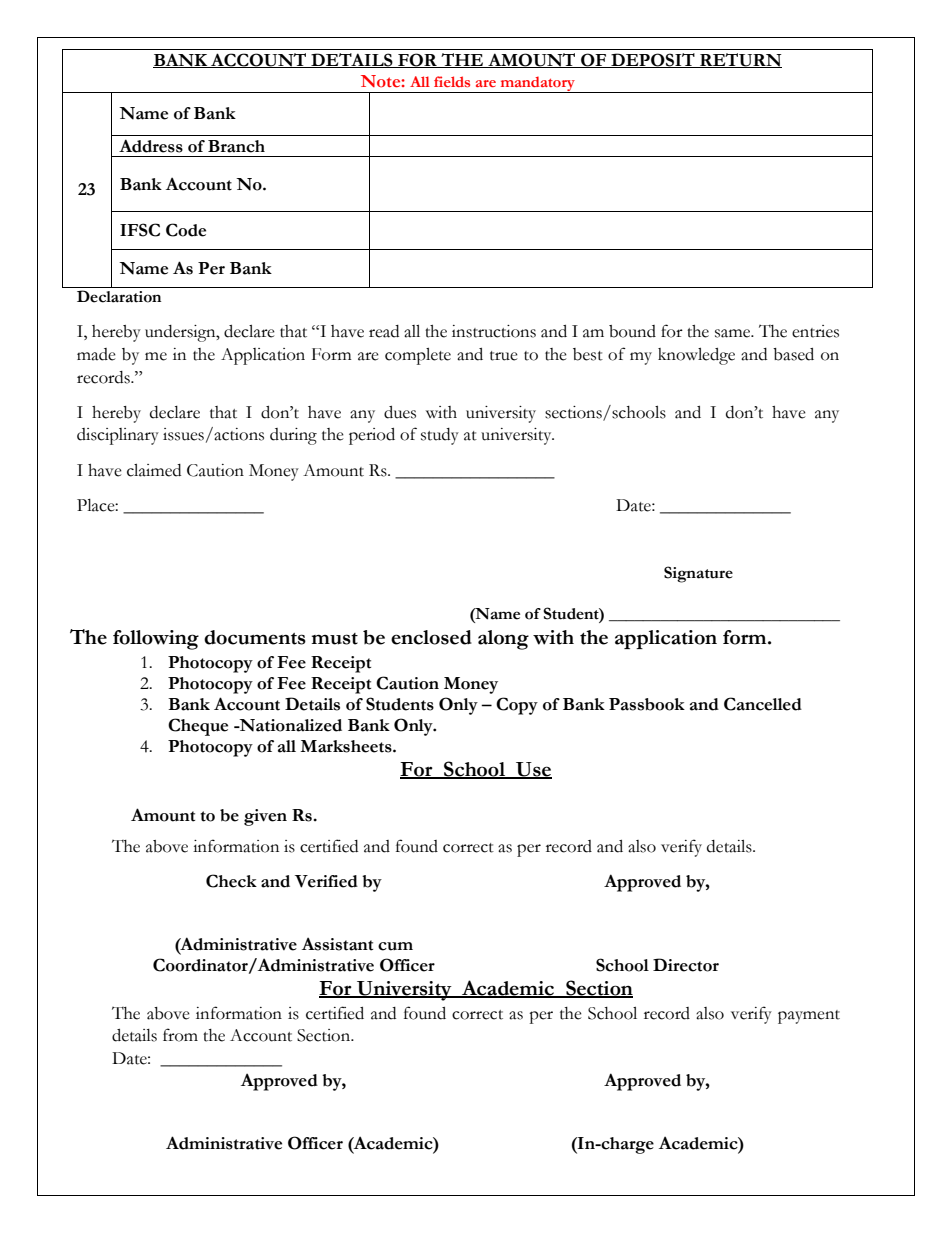 The width and height of the page is (952, 1233). What do you see at coordinates (151, 146) in the page?
I see `Address` at bounding box center [151, 146].
